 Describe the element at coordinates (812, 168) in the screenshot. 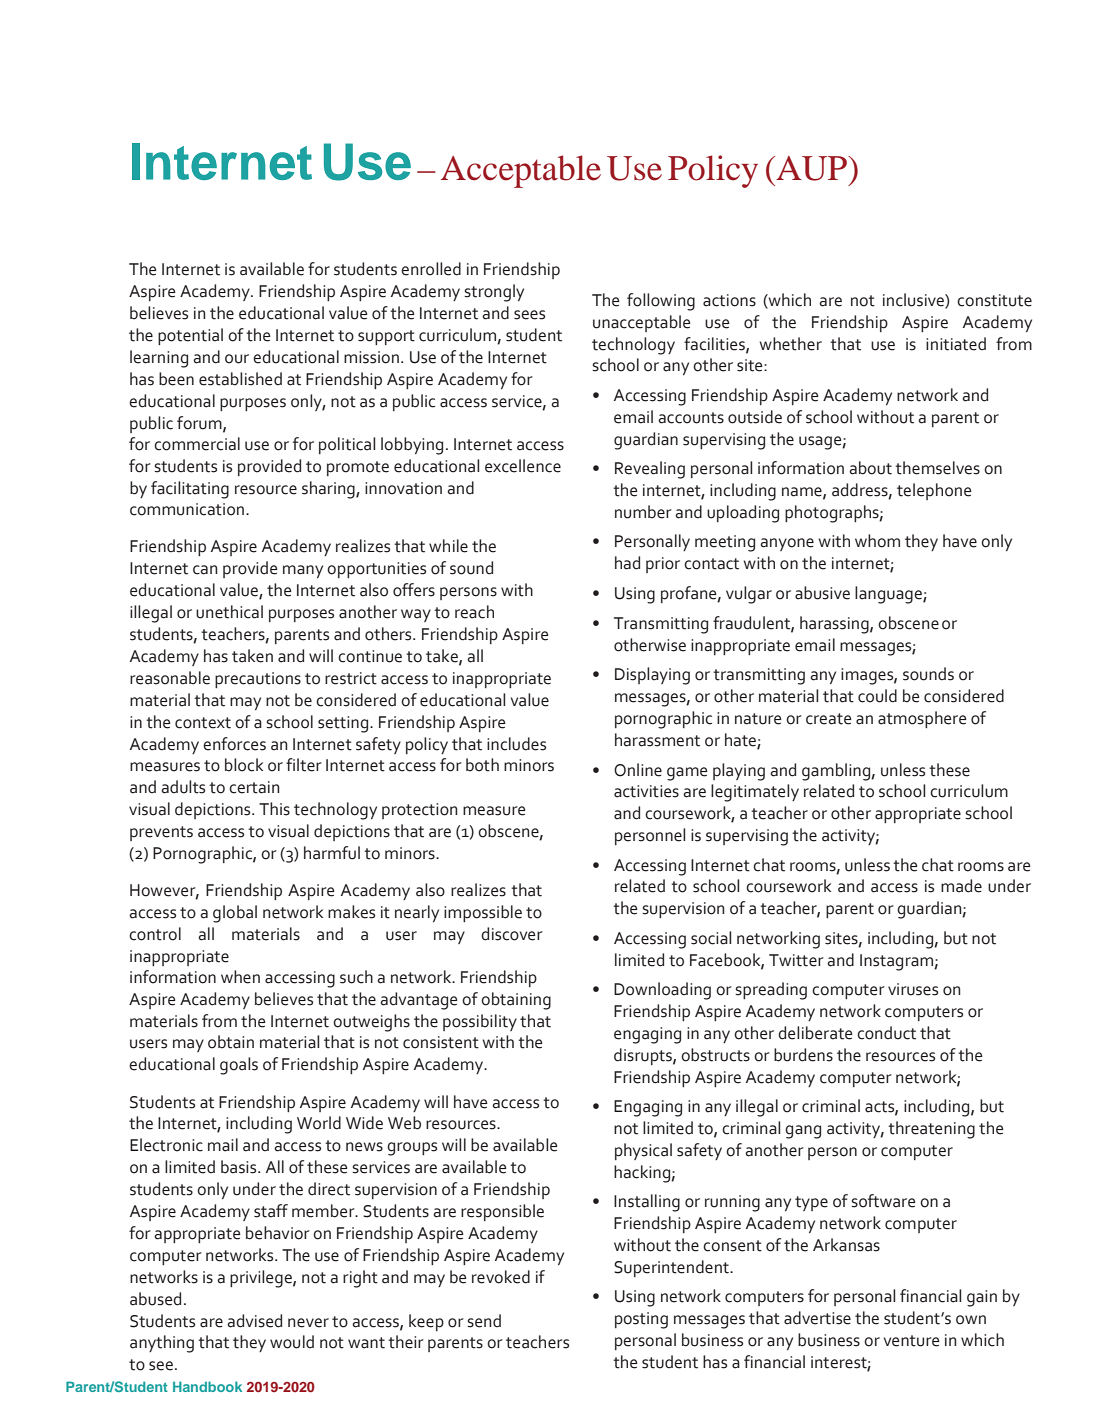

I see `AUP` at that location.
